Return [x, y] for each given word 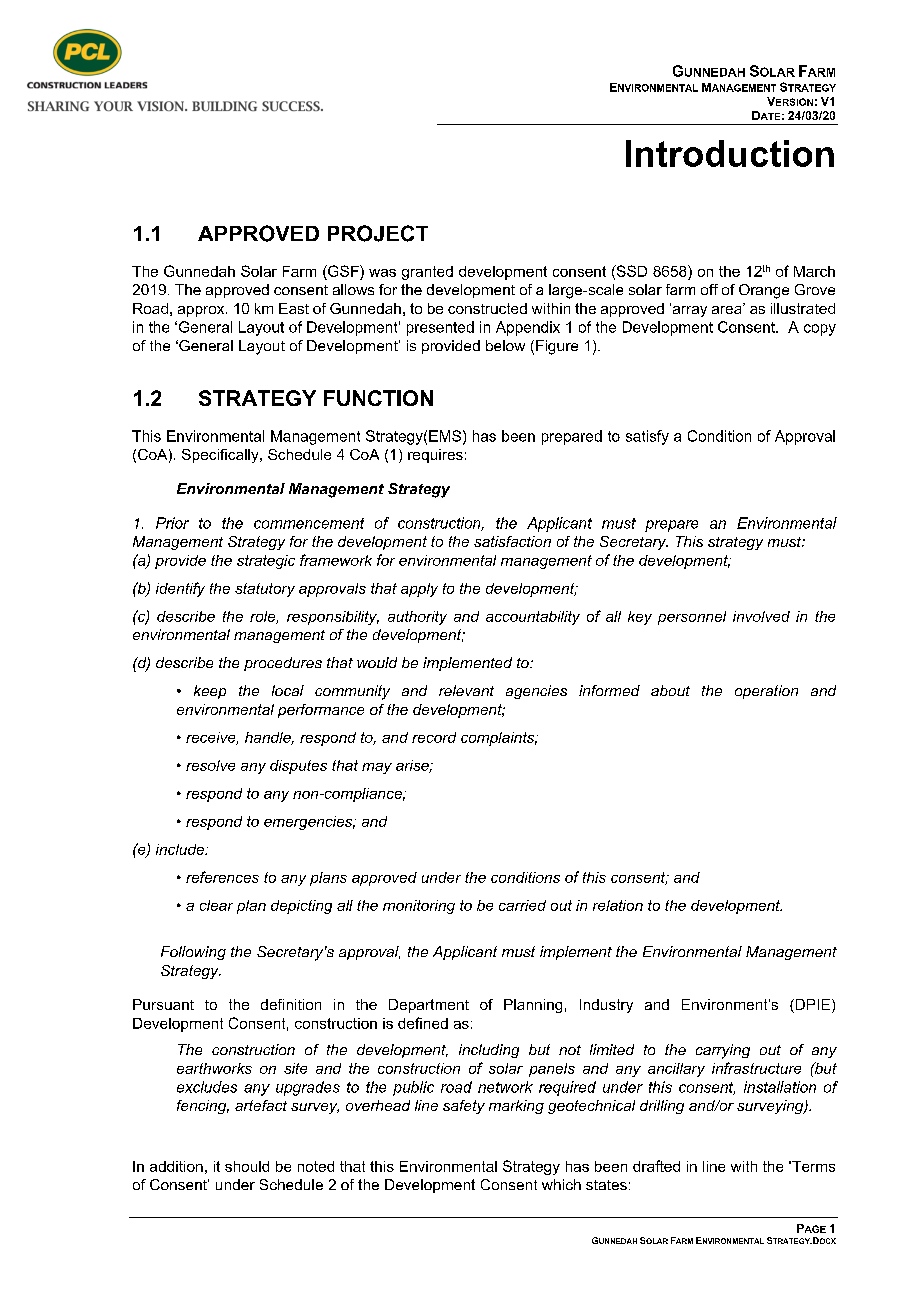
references [222, 877]
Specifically [221, 456]
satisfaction [512, 541]
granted [427, 273]
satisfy [647, 437]
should [247, 1166]
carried [522, 905]
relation [618, 905]
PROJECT [378, 233]
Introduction [730, 153]
